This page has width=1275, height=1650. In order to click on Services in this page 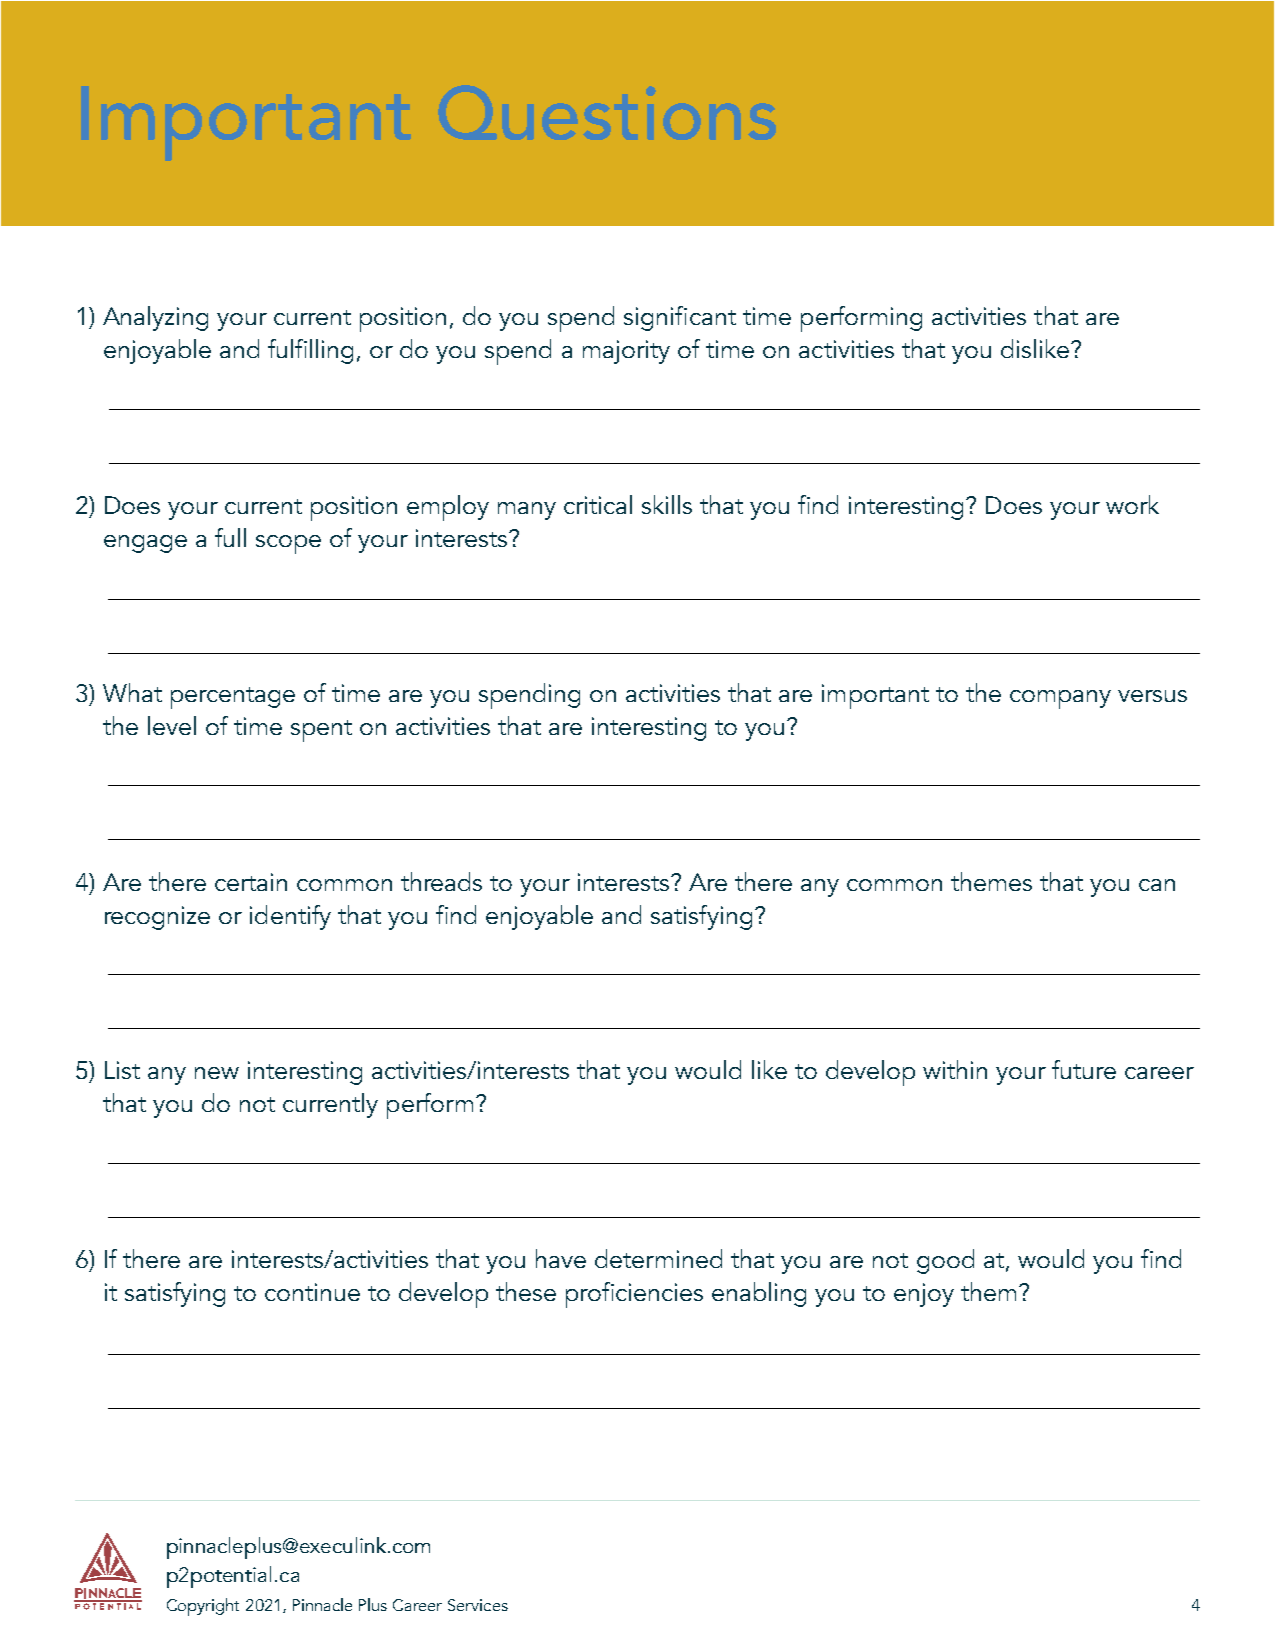, I will do `click(478, 1605)`.
